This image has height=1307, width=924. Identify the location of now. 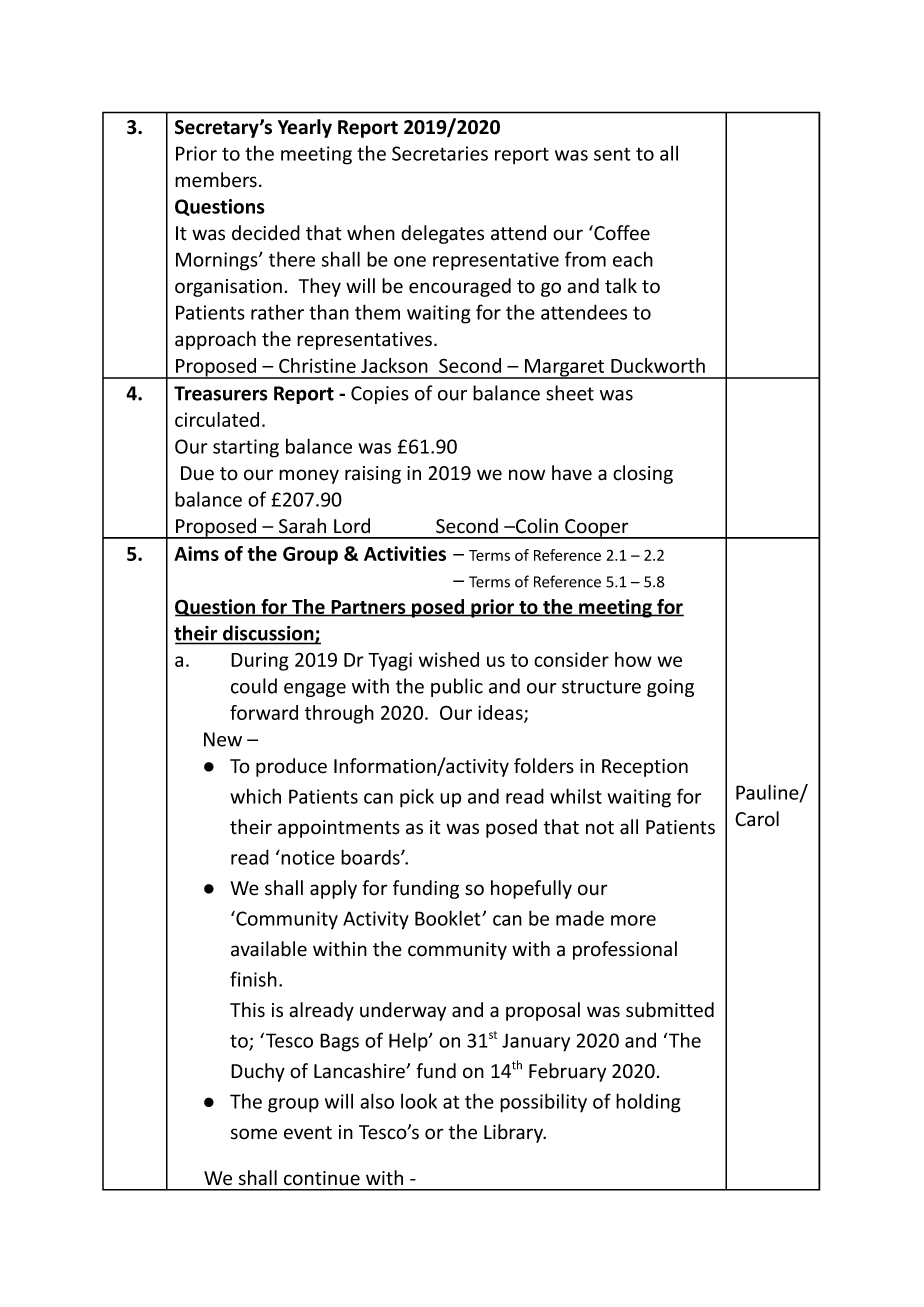
(527, 475).
